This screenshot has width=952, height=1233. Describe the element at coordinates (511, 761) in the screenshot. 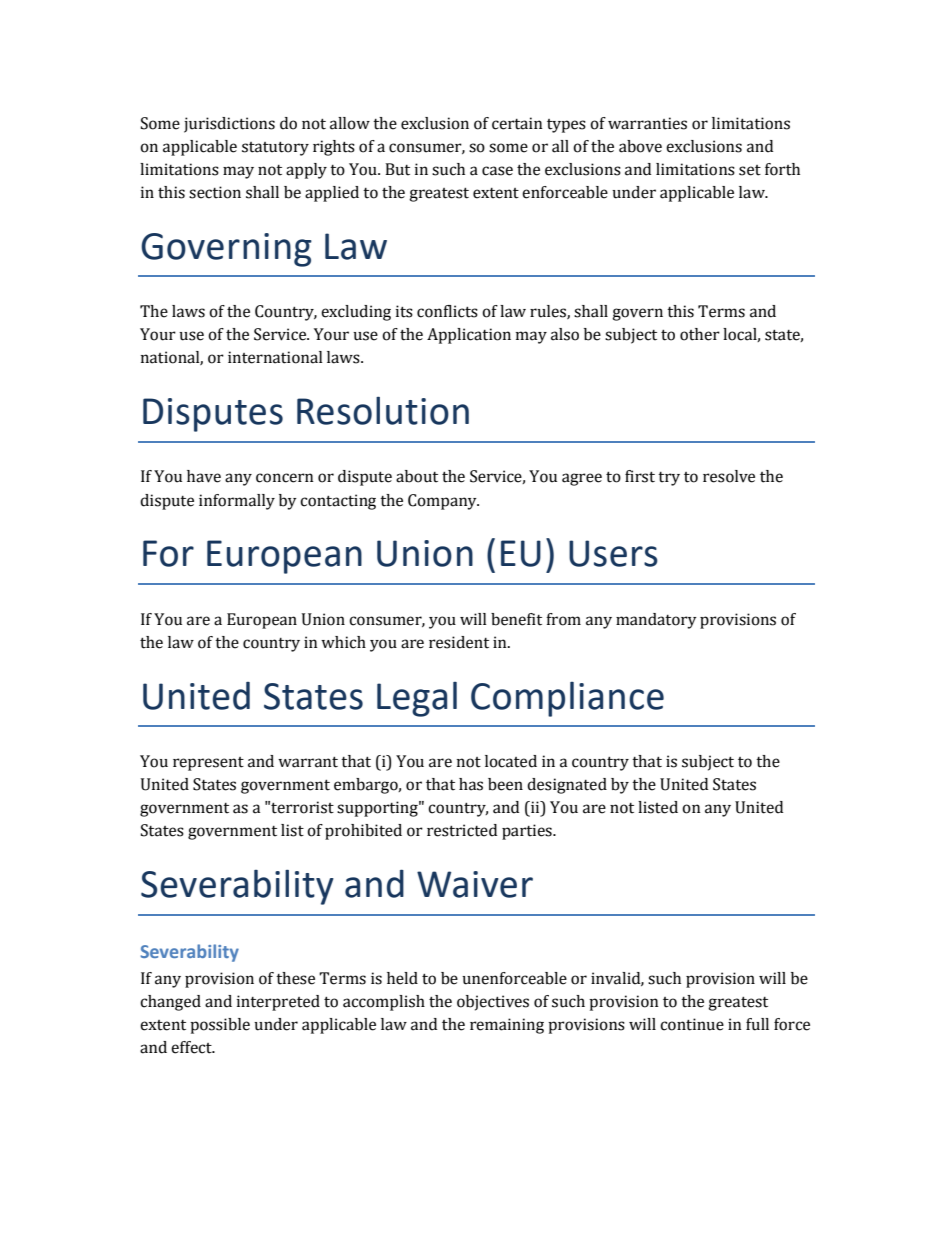

I see `located` at that location.
